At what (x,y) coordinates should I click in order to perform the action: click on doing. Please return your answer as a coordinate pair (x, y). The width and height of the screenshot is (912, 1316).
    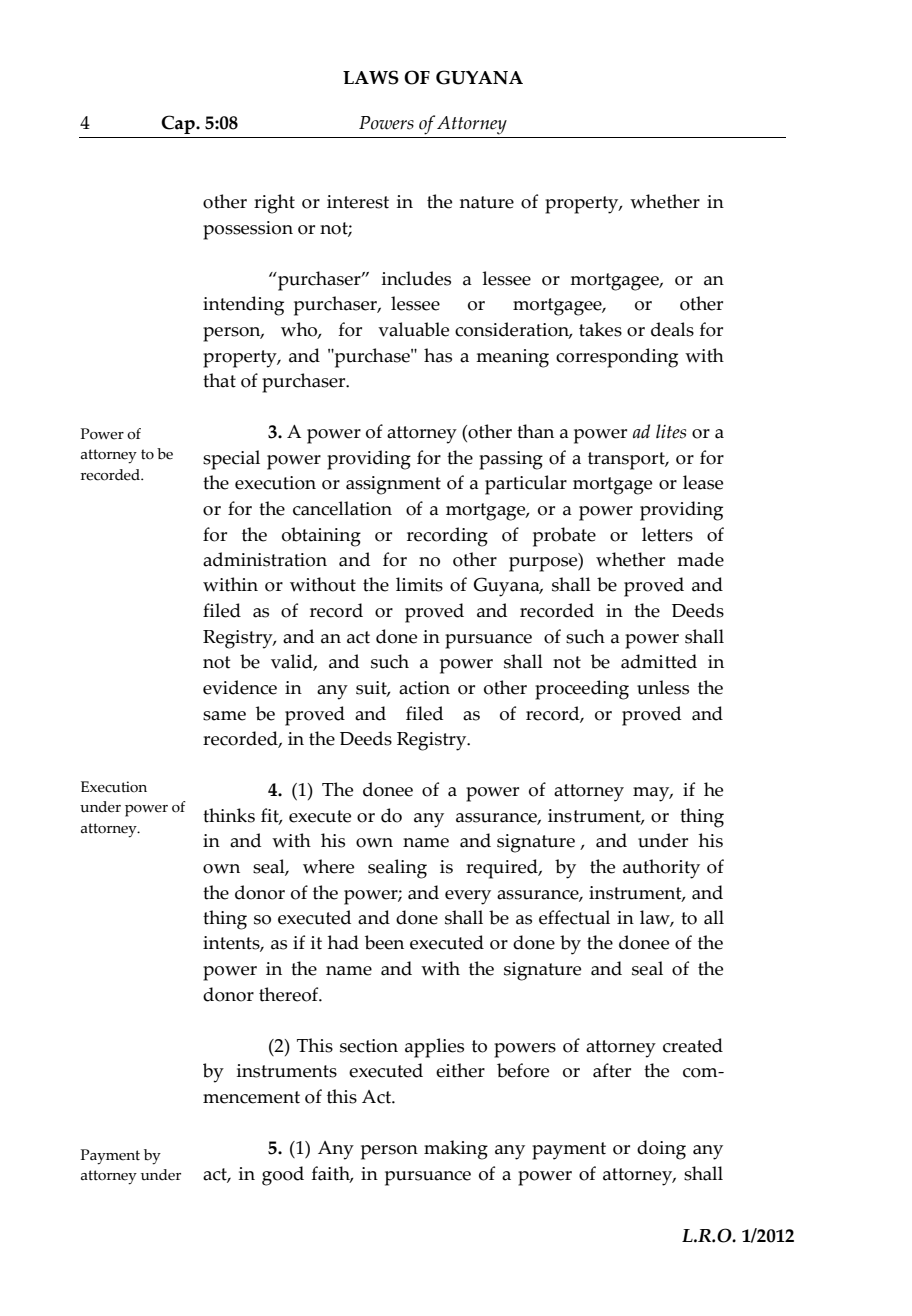
    Looking at the image, I should click on (661, 1150).
